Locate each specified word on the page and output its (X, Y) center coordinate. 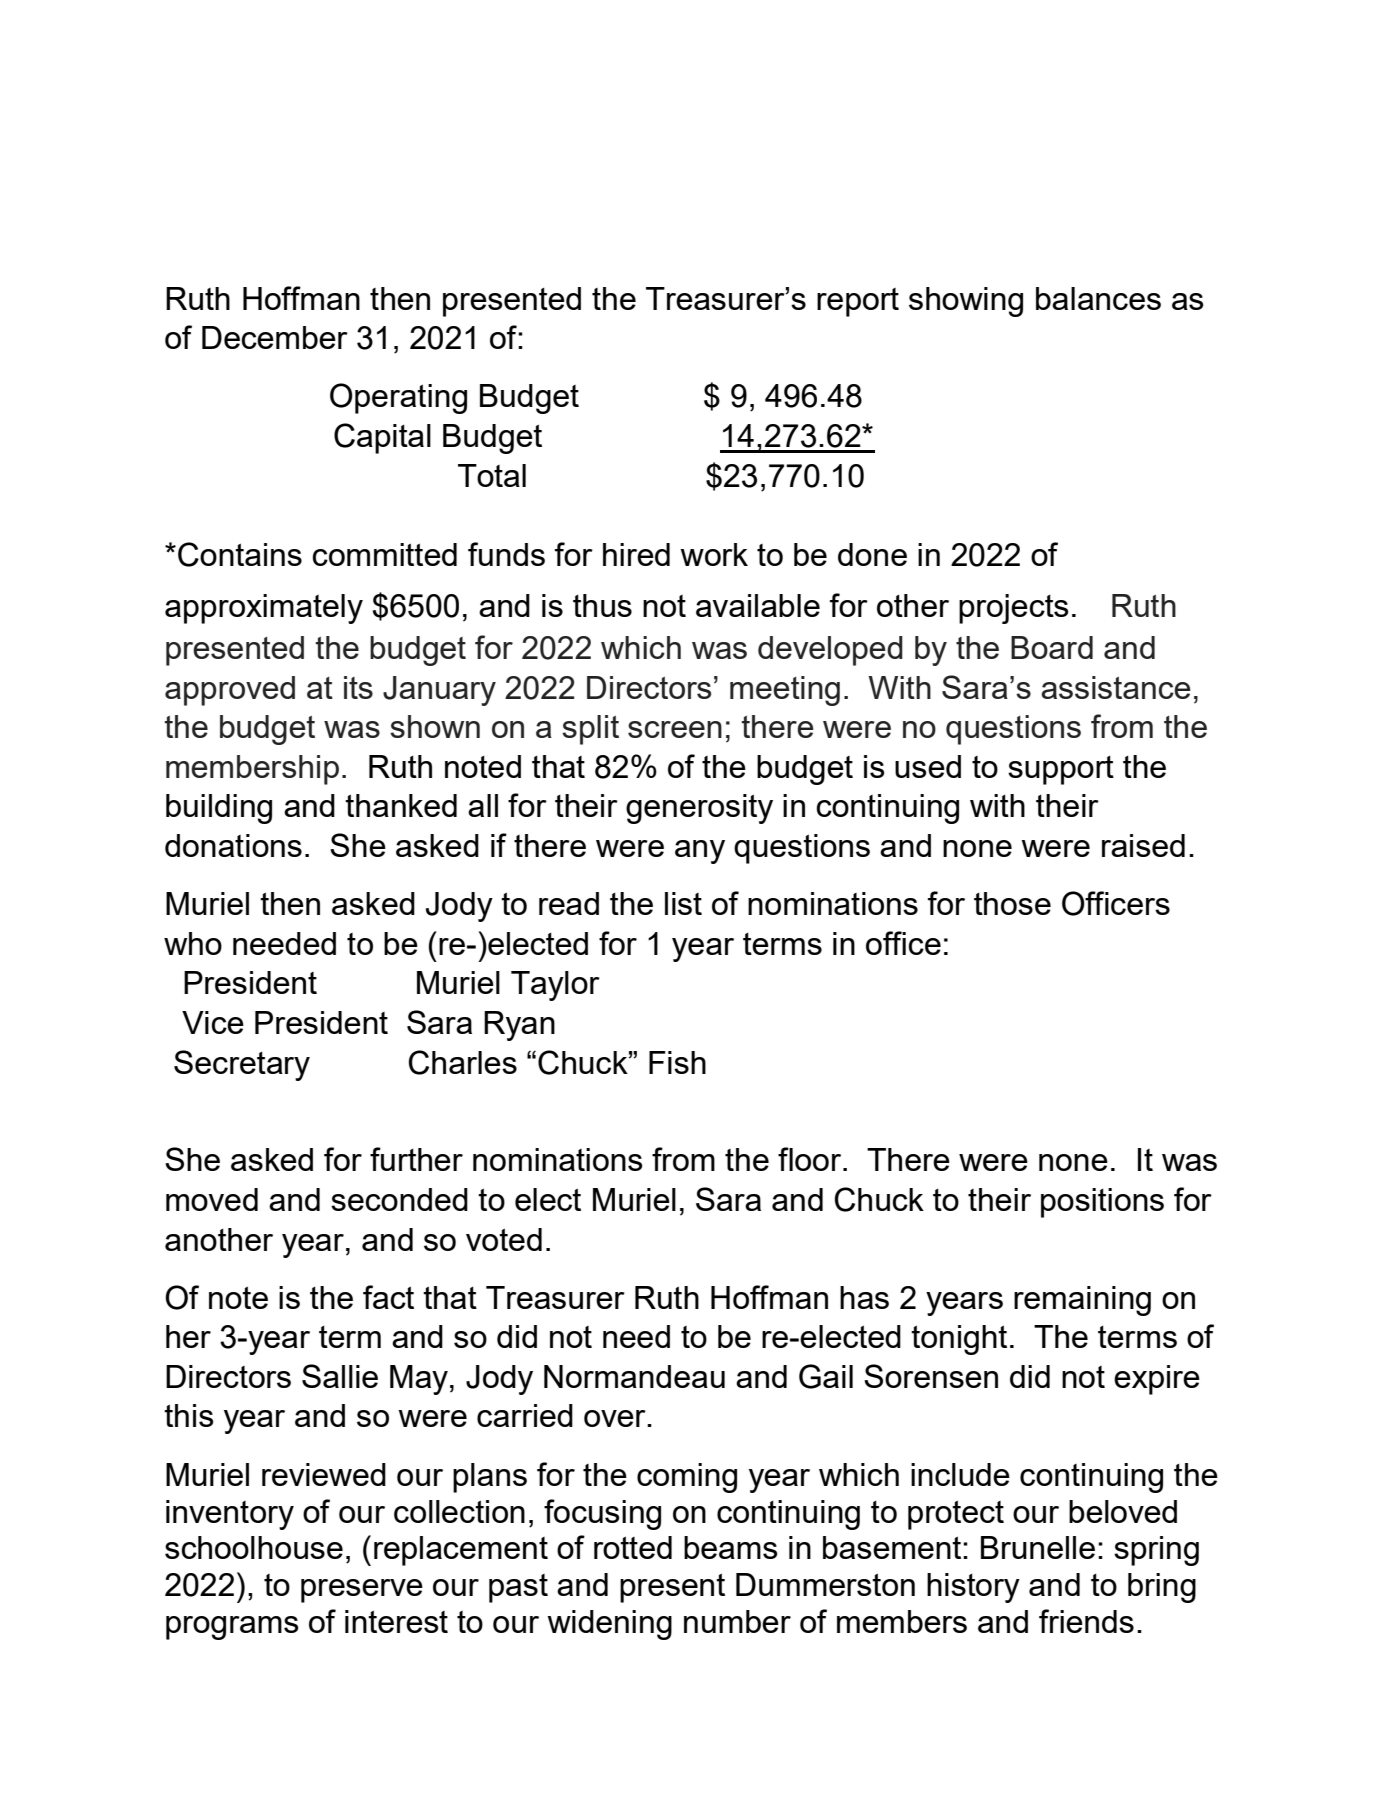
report (858, 302)
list (683, 903)
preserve (362, 1591)
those (1012, 903)
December (275, 337)
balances (1098, 298)
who (193, 943)
